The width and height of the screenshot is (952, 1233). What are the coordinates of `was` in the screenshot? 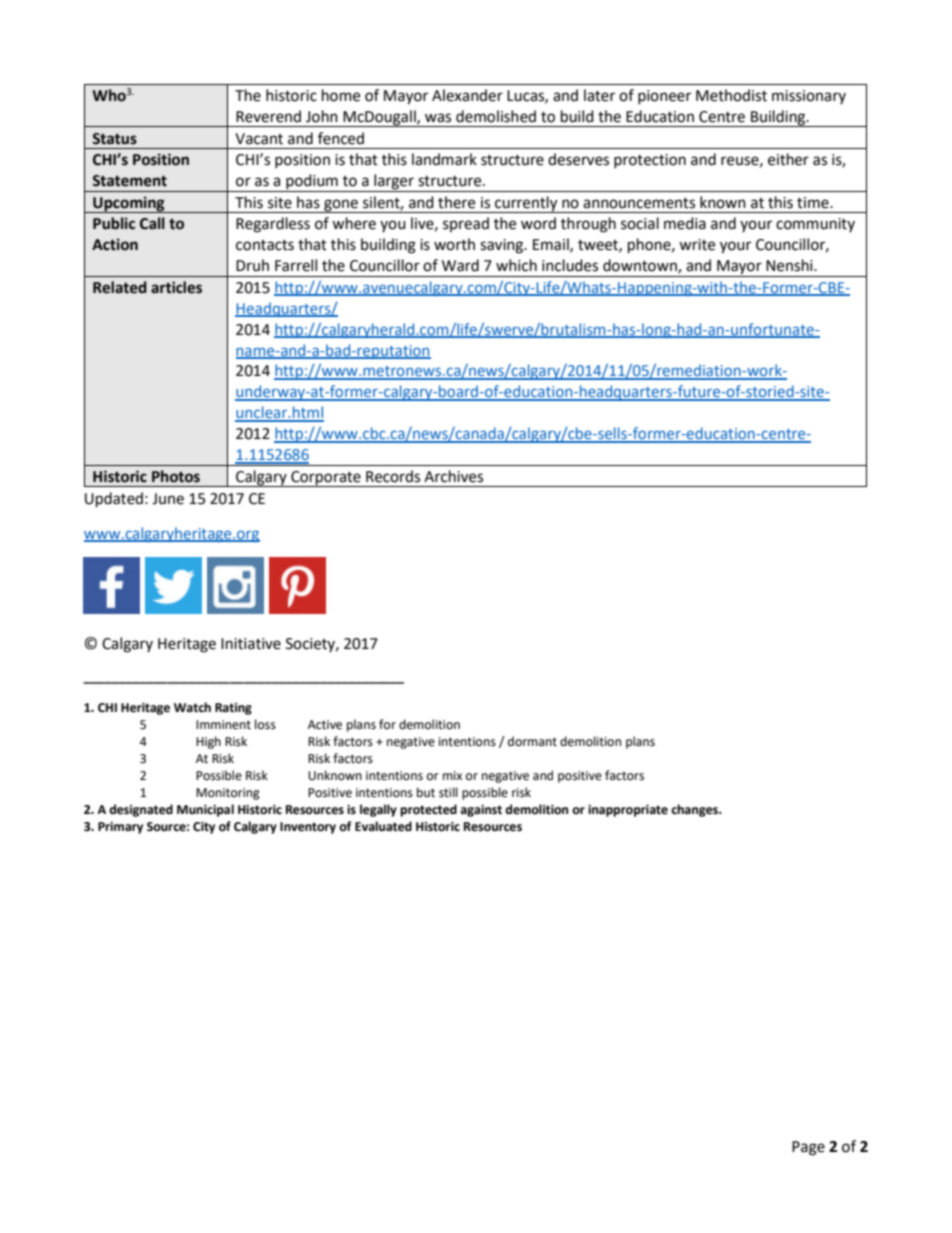 It's located at (438, 118).
